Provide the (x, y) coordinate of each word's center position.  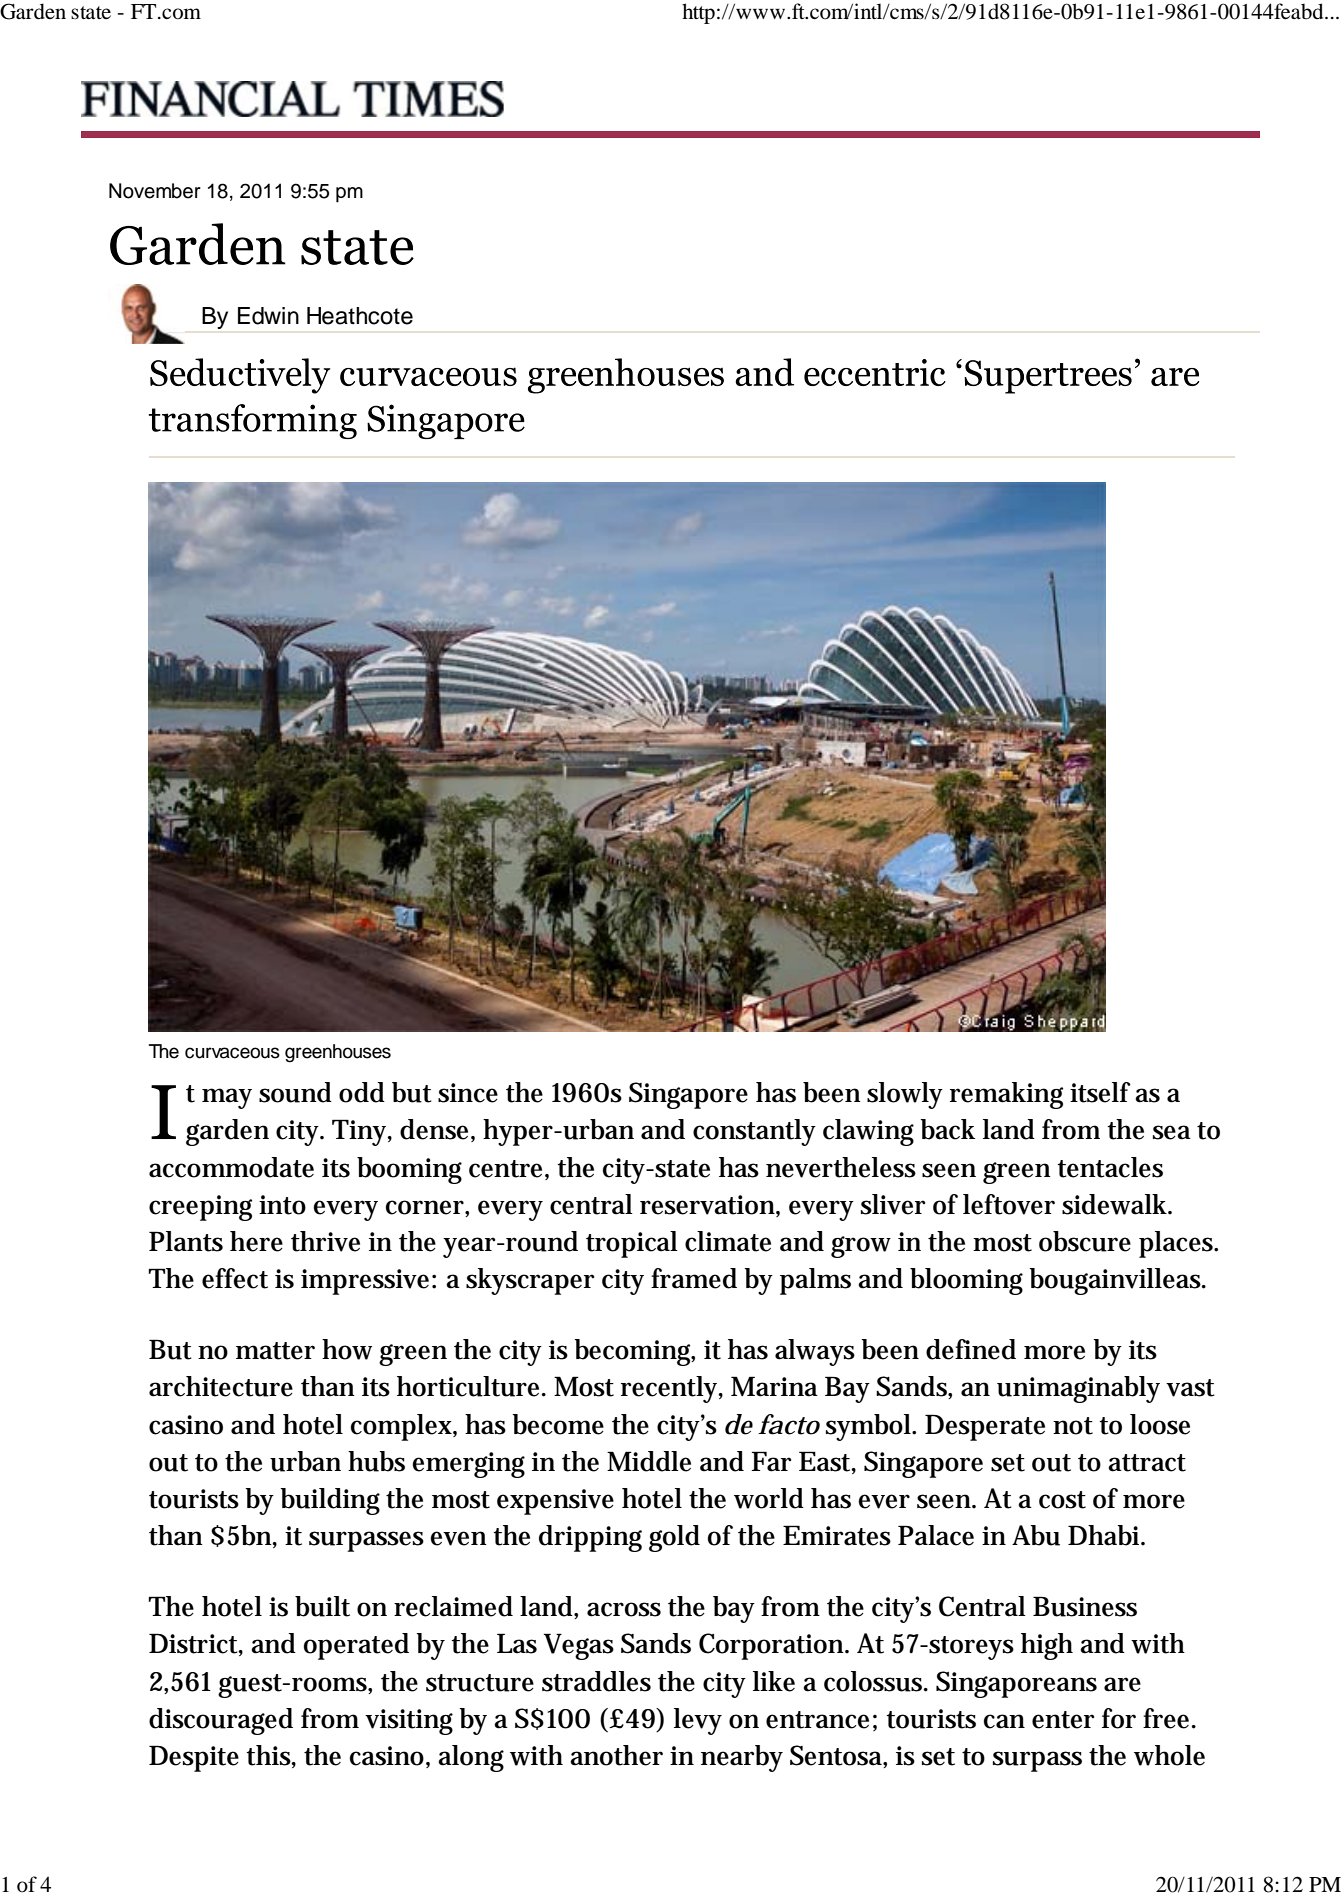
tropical (632, 1244)
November (155, 191)
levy (698, 1721)
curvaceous (232, 1053)
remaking (1006, 1095)
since (468, 1093)
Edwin (268, 316)
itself (1100, 1092)
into (282, 1205)
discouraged (221, 1721)
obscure (1085, 1241)
